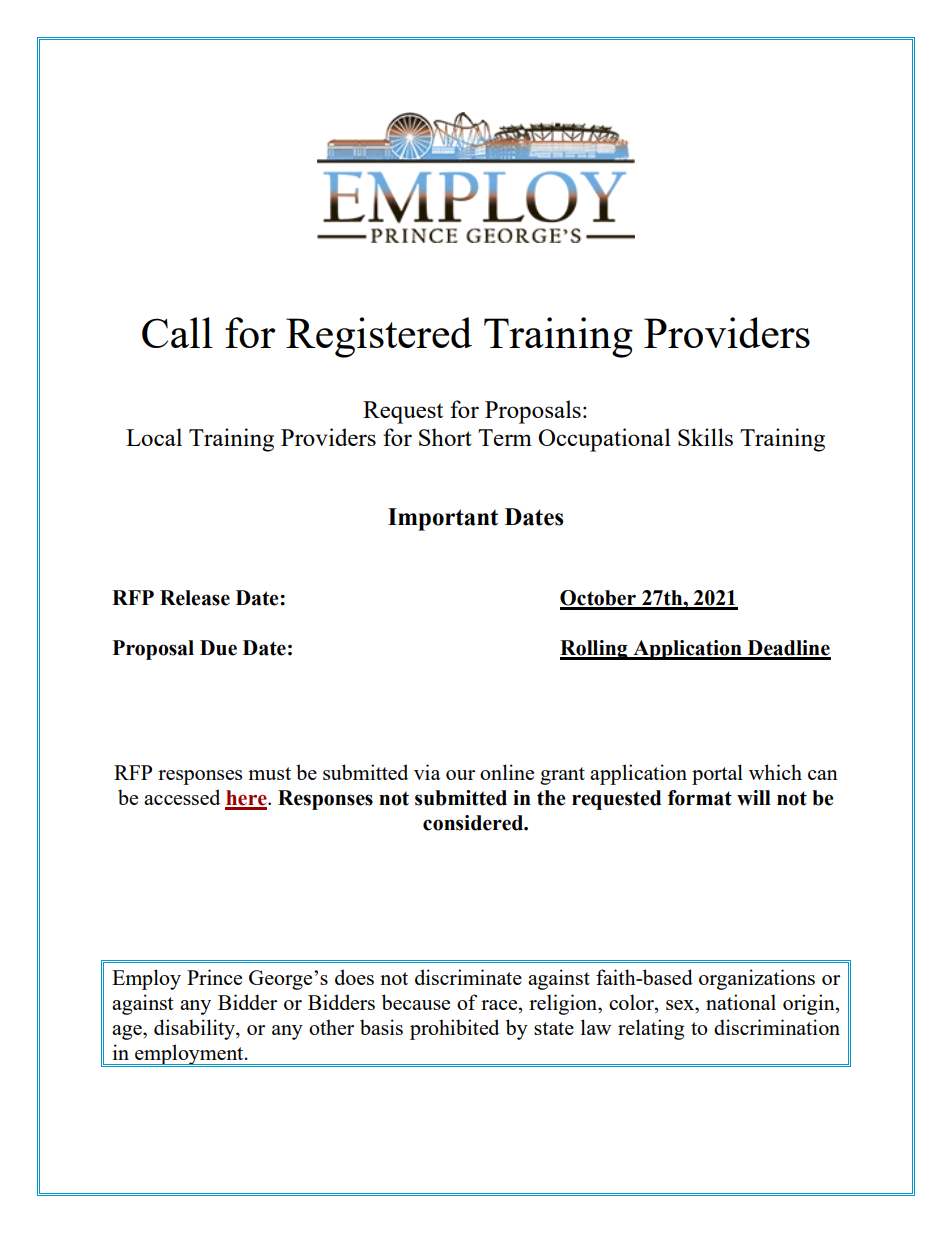 Image resolution: width=952 pixels, height=1233 pixels. I want to click on Call, so click(177, 332).
